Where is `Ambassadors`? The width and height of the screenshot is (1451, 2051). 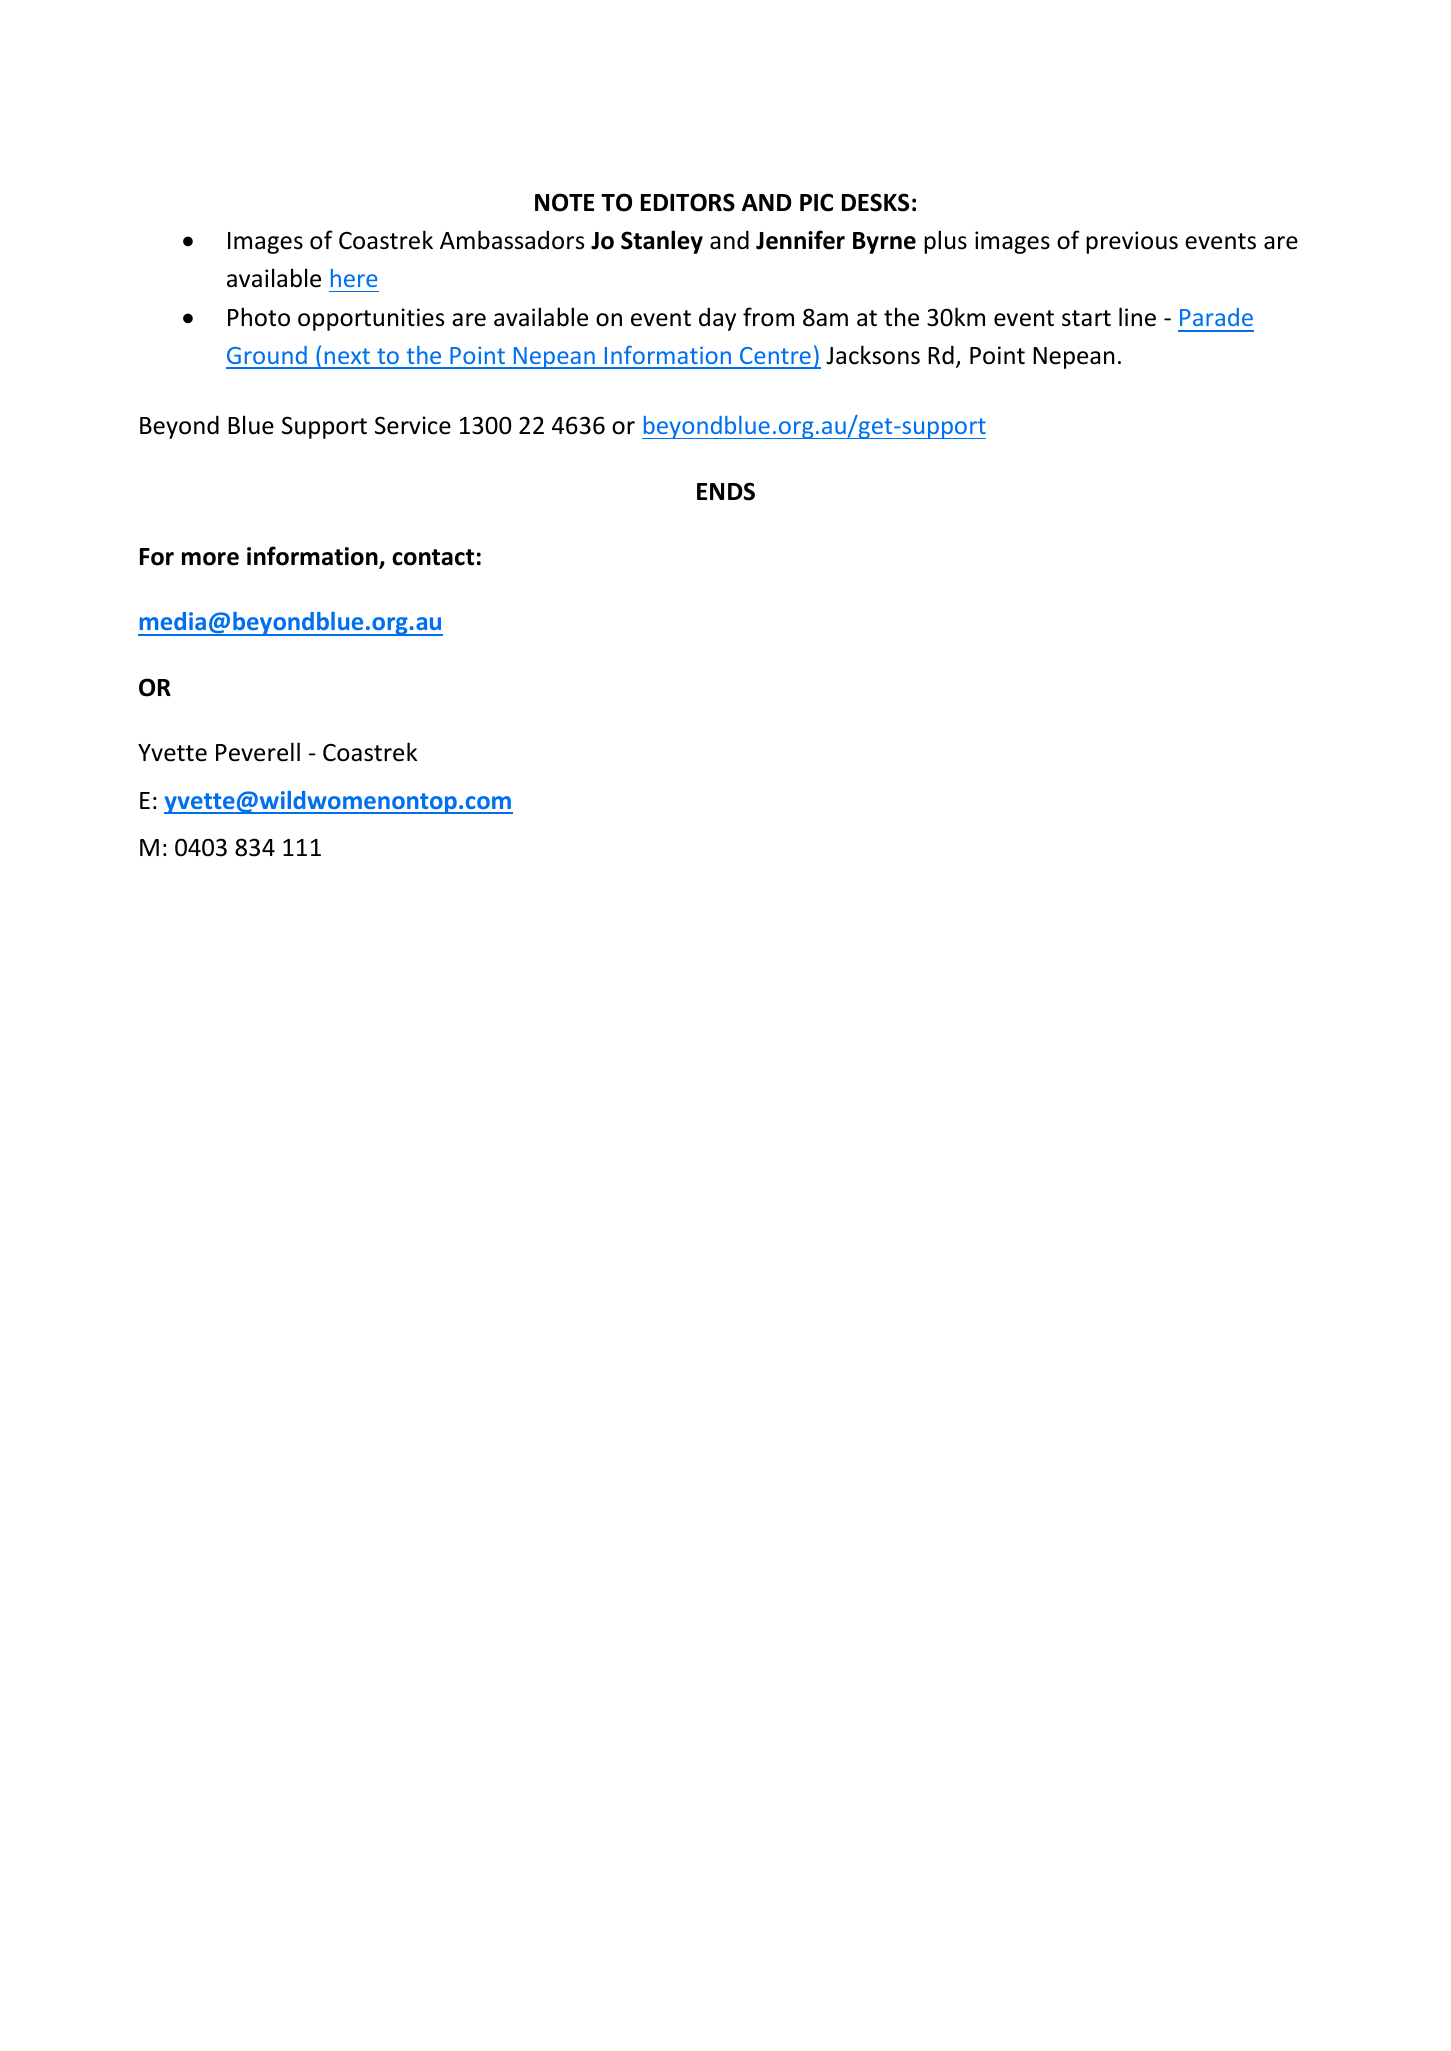
Ambassadors is located at coordinates (512, 240).
